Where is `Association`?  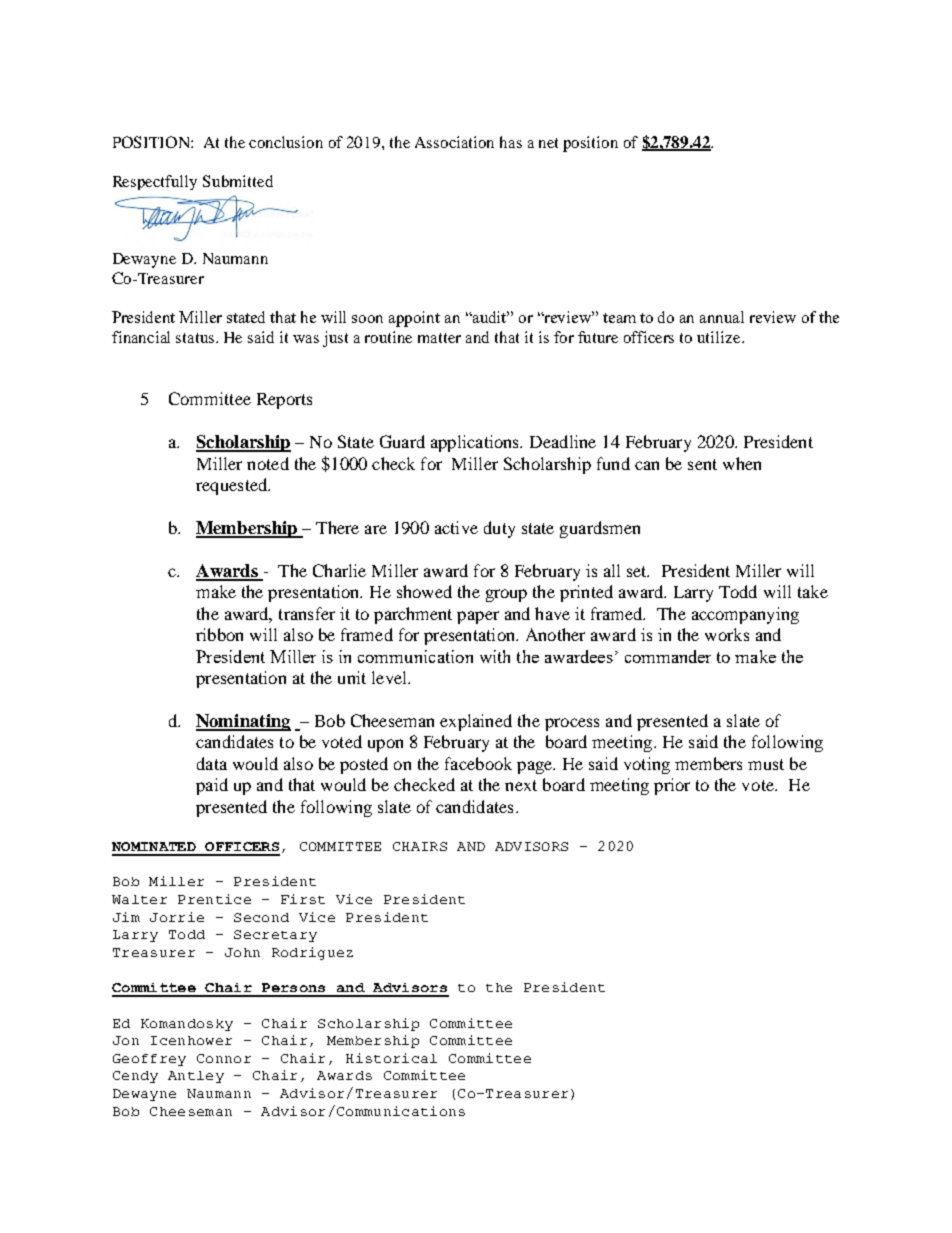
Association is located at coordinates (454, 142).
